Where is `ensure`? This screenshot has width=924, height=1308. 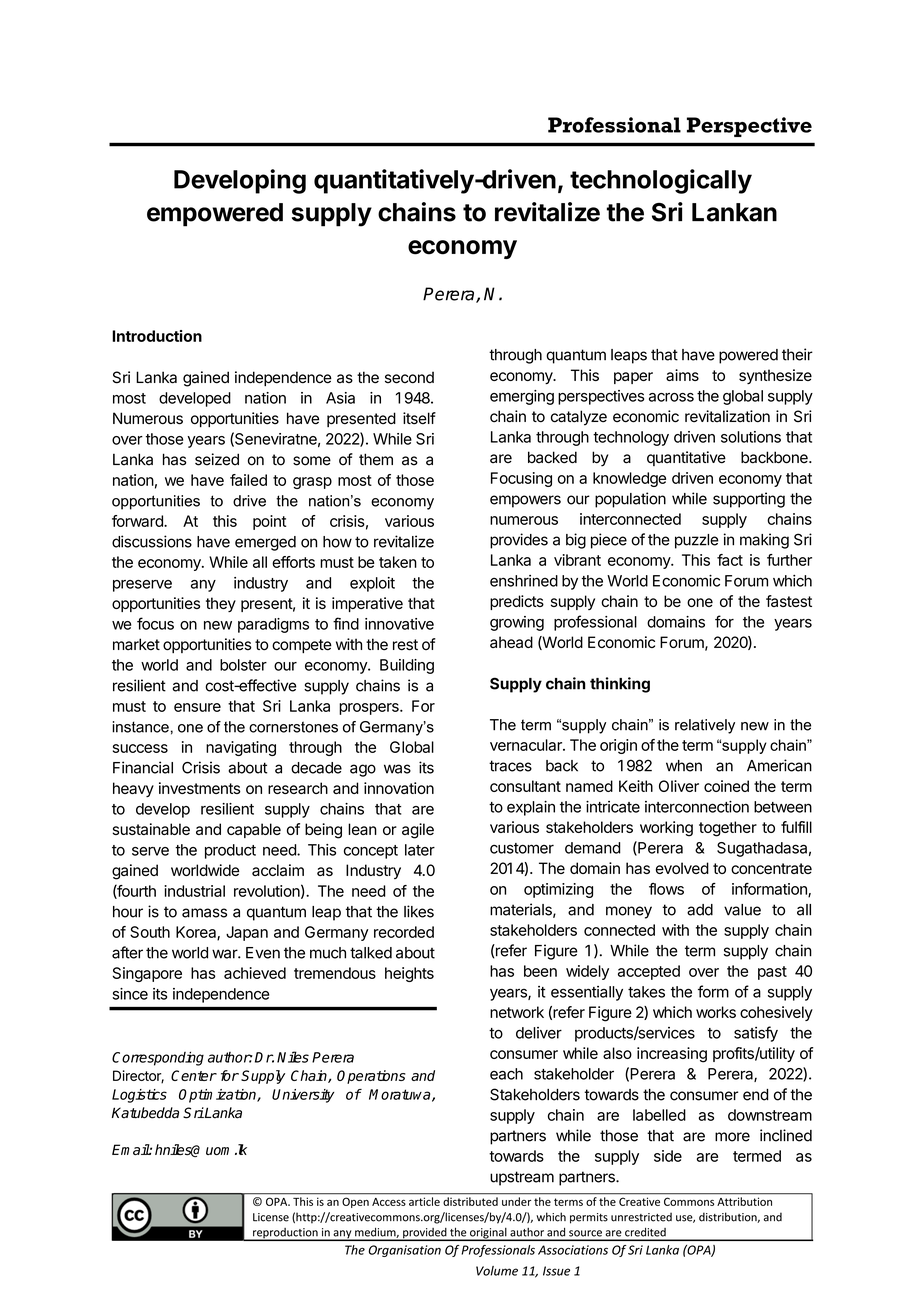 ensure is located at coordinates (197, 707).
